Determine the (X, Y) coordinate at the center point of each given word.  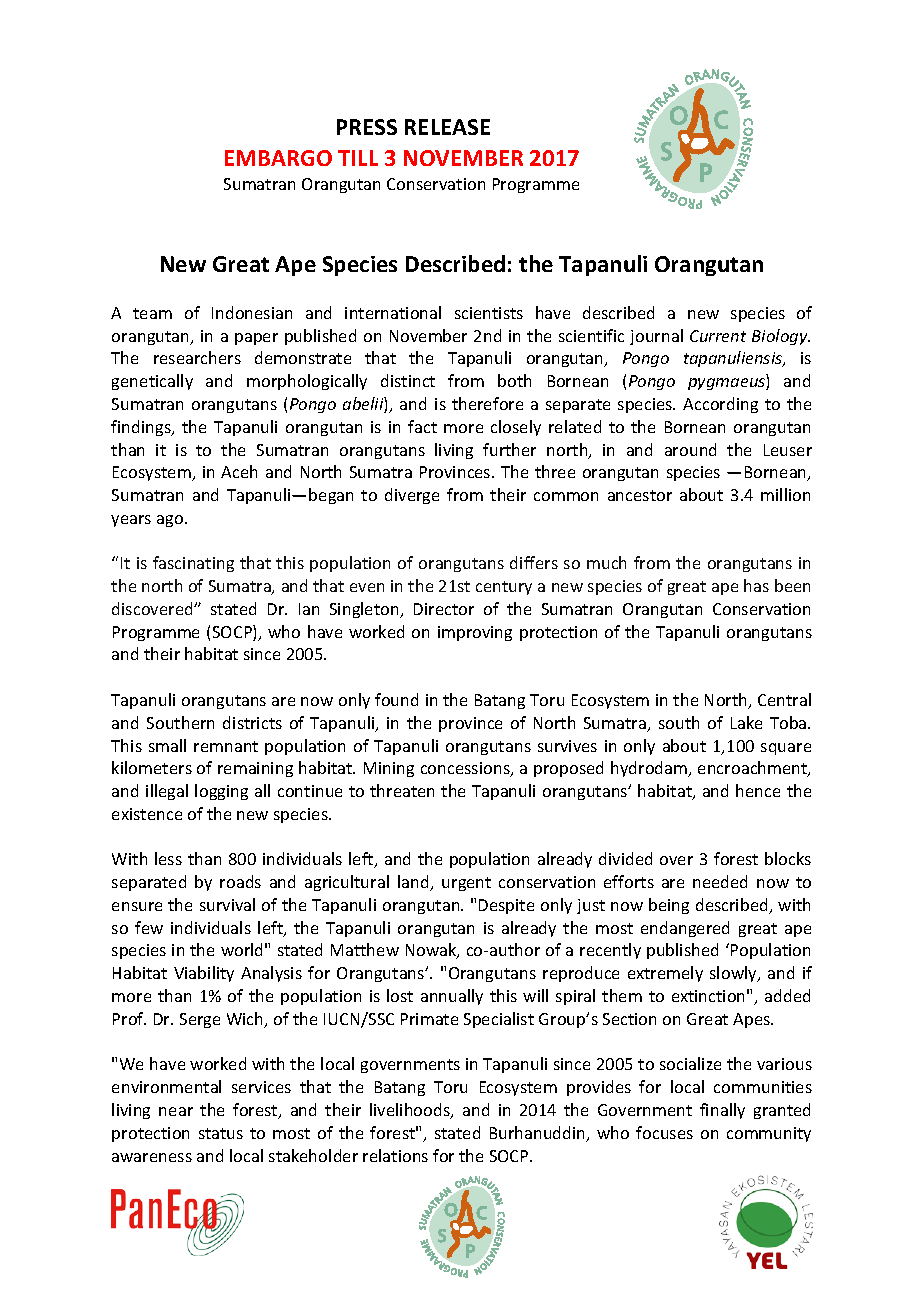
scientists (489, 313)
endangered (685, 929)
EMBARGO (278, 158)
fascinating (193, 564)
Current (718, 336)
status (221, 1133)
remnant (226, 746)
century (504, 588)
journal (656, 337)
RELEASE (447, 127)
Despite (506, 906)
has (756, 585)
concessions (466, 769)
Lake (746, 722)
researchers (197, 357)
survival (227, 904)
